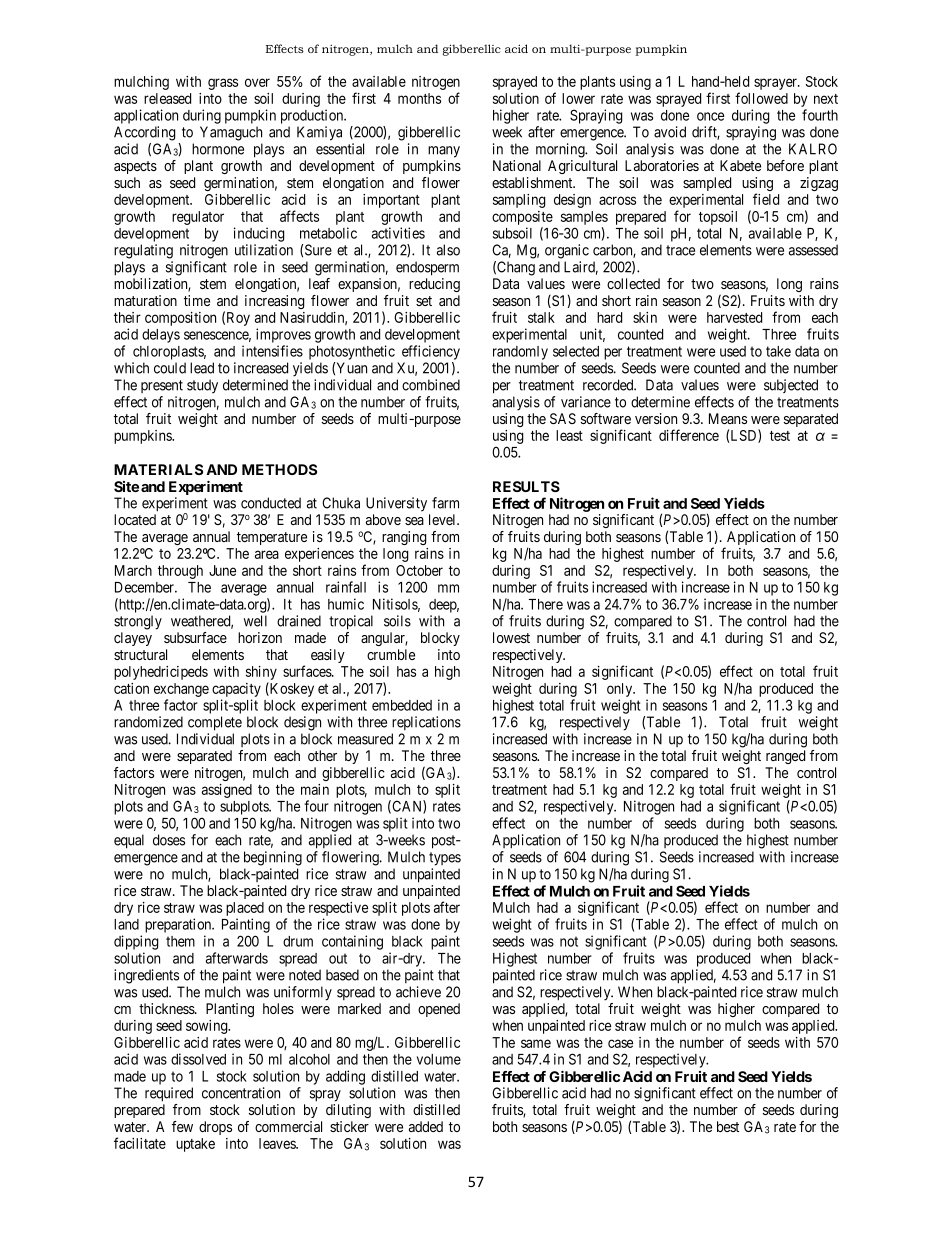 The image size is (952, 1233). Describe the element at coordinates (785, 757) in the screenshot. I see `ranged` at that location.
